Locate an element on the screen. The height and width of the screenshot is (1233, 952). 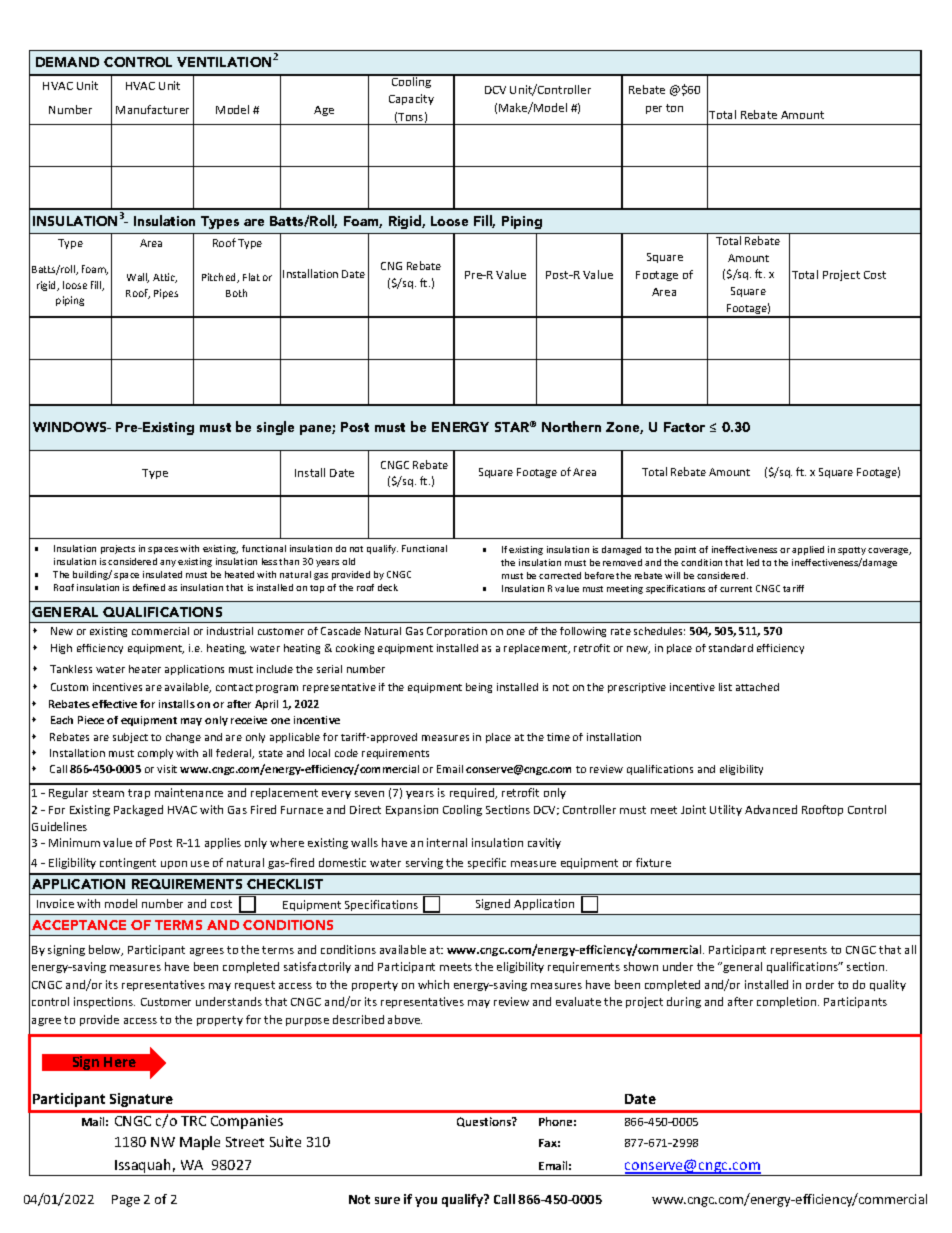
Manufacturer is located at coordinates (152, 109).
